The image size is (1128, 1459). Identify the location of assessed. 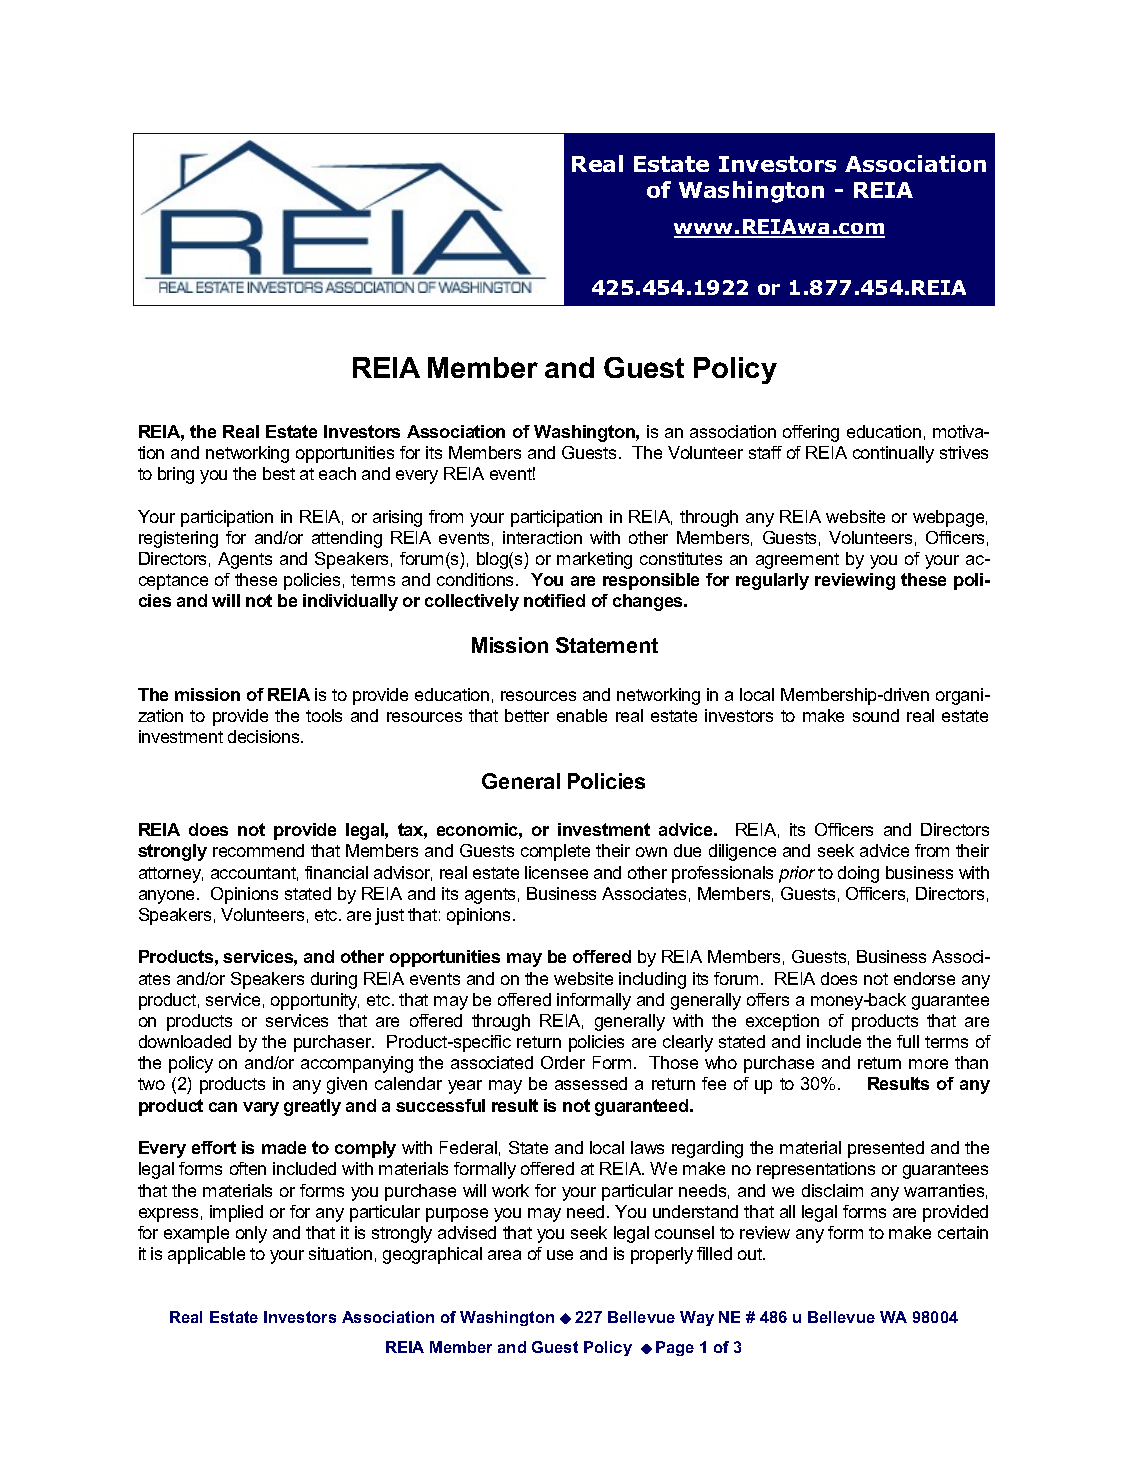
(591, 1083).
